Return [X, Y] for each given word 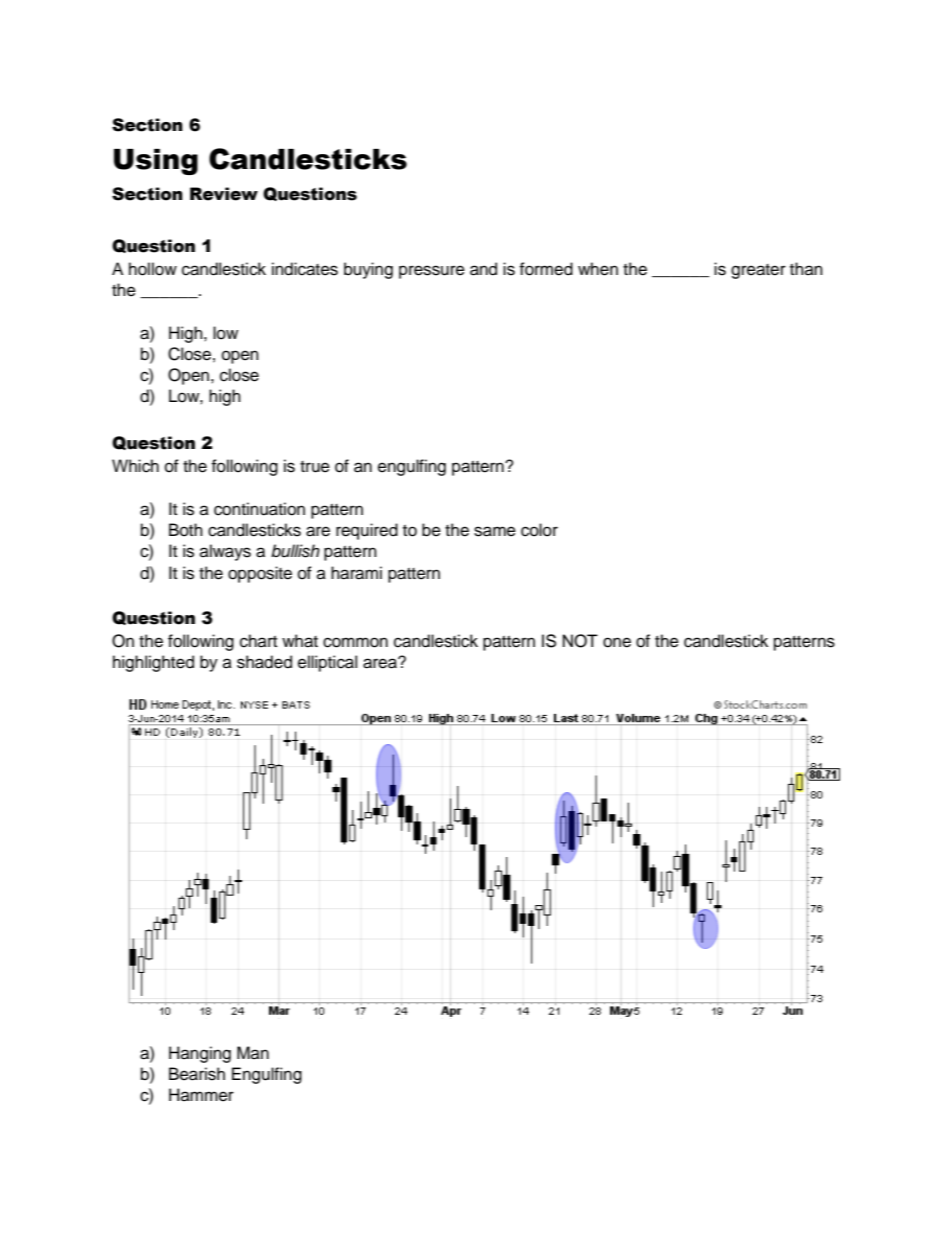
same [495, 531]
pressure [432, 272]
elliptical [327, 663]
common [355, 642]
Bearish [197, 1074]
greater [758, 271]
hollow [153, 269]
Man [253, 1052]
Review [224, 194]
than [806, 268]
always [225, 552]
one [617, 642]
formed [546, 269]
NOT [580, 641]
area [381, 663]
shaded [264, 662]
